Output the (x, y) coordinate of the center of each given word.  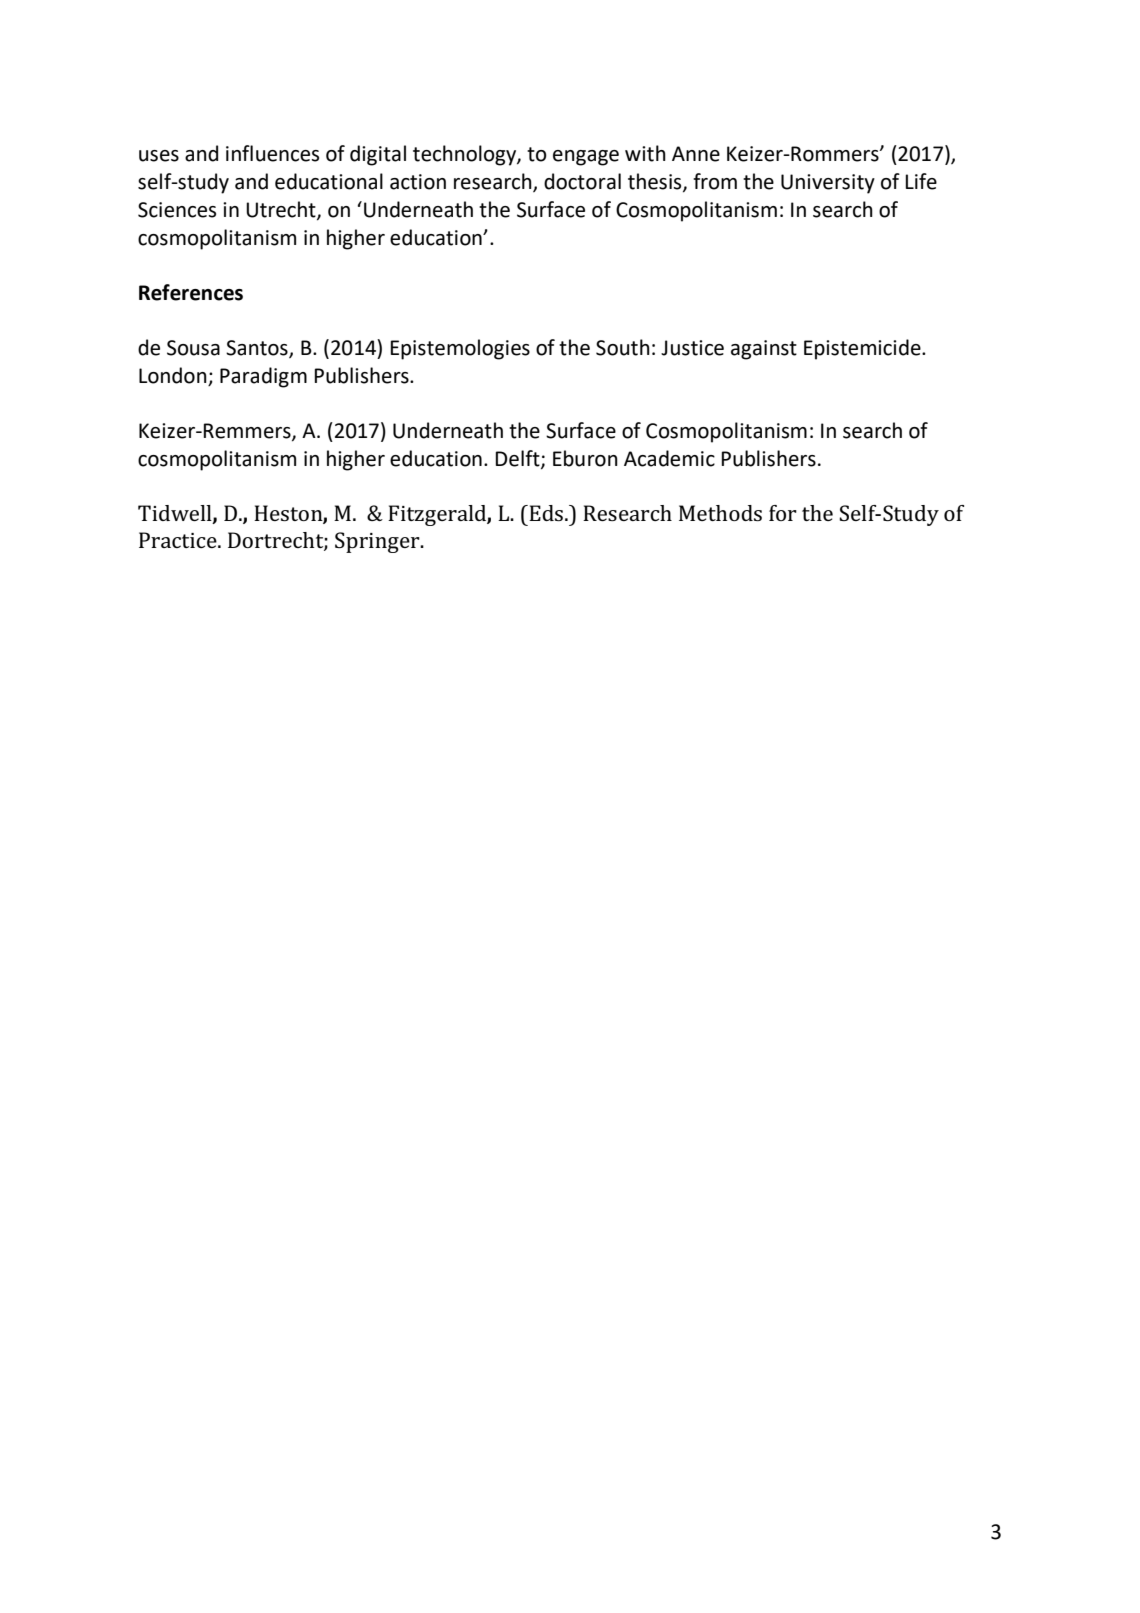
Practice (179, 540)
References (191, 292)
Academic (669, 458)
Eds (545, 513)
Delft (519, 459)
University (828, 184)
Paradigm (263, 377)
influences (272, 153)
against (764, 350)
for (783, 513)
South (623, 347)
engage (586, 158)
